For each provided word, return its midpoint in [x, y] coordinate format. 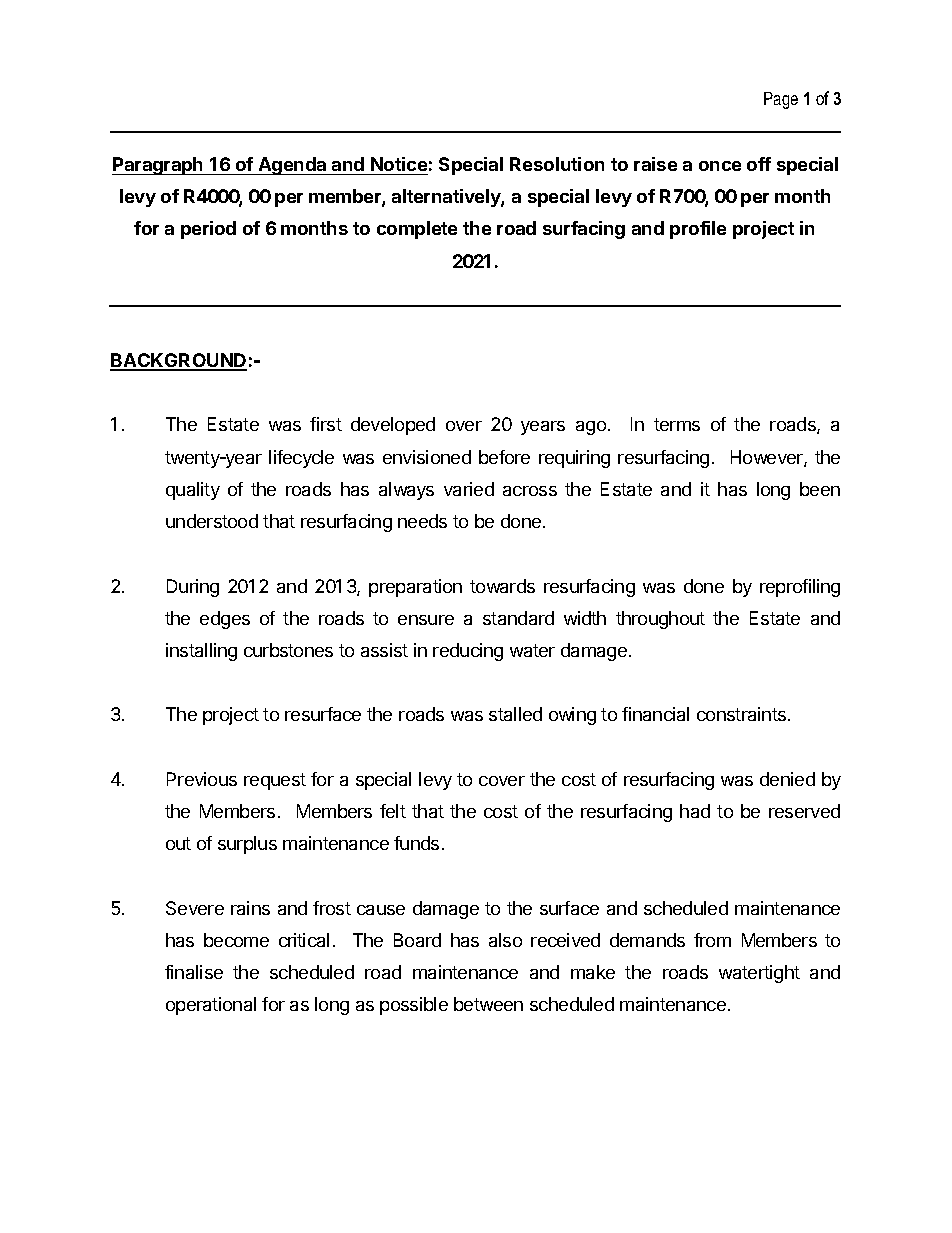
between [488, 1004]
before [504, 457]
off [759, 164]
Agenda [293, 166]
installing [201, 652]
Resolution [557, 164]
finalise [194, 972]
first [326, 424]
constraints [741, 714]
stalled [515, 714]
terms [677, 424]
